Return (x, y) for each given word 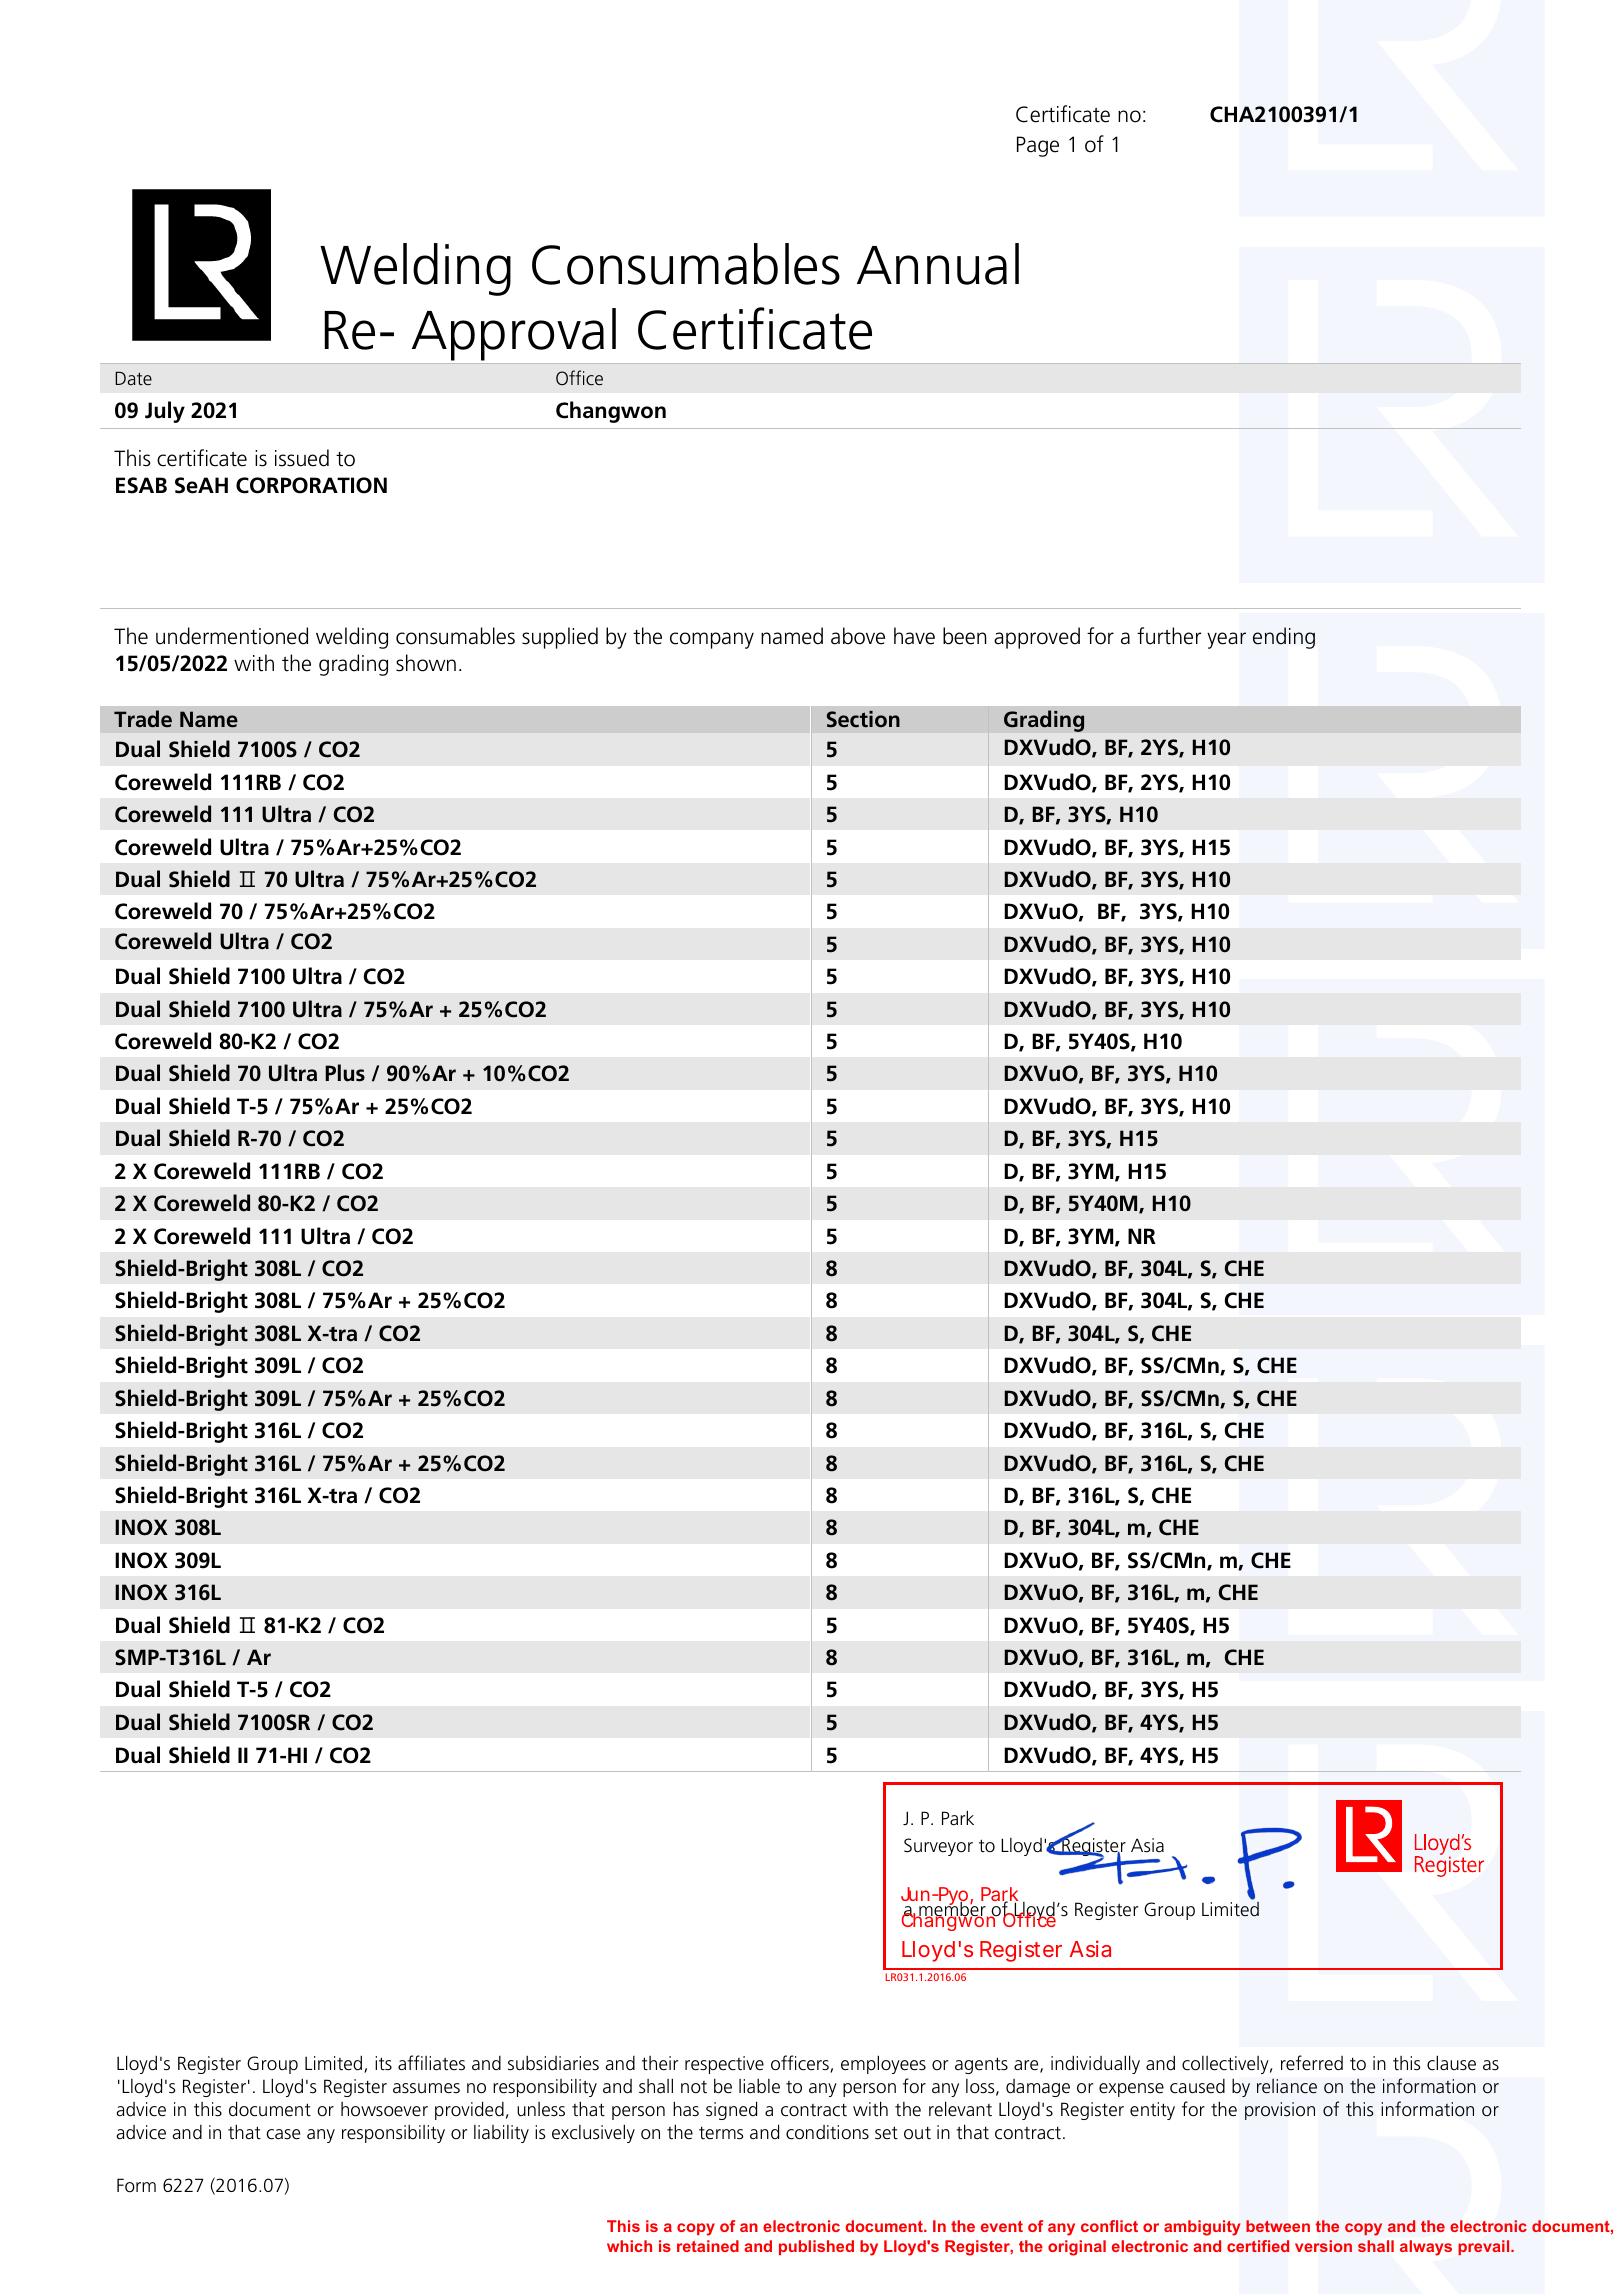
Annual (938, 264)
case (283, 2134)
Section (863, 719)
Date (133, 378)
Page (1038, 146)
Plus (345, 1073)
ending (1284, 638)
